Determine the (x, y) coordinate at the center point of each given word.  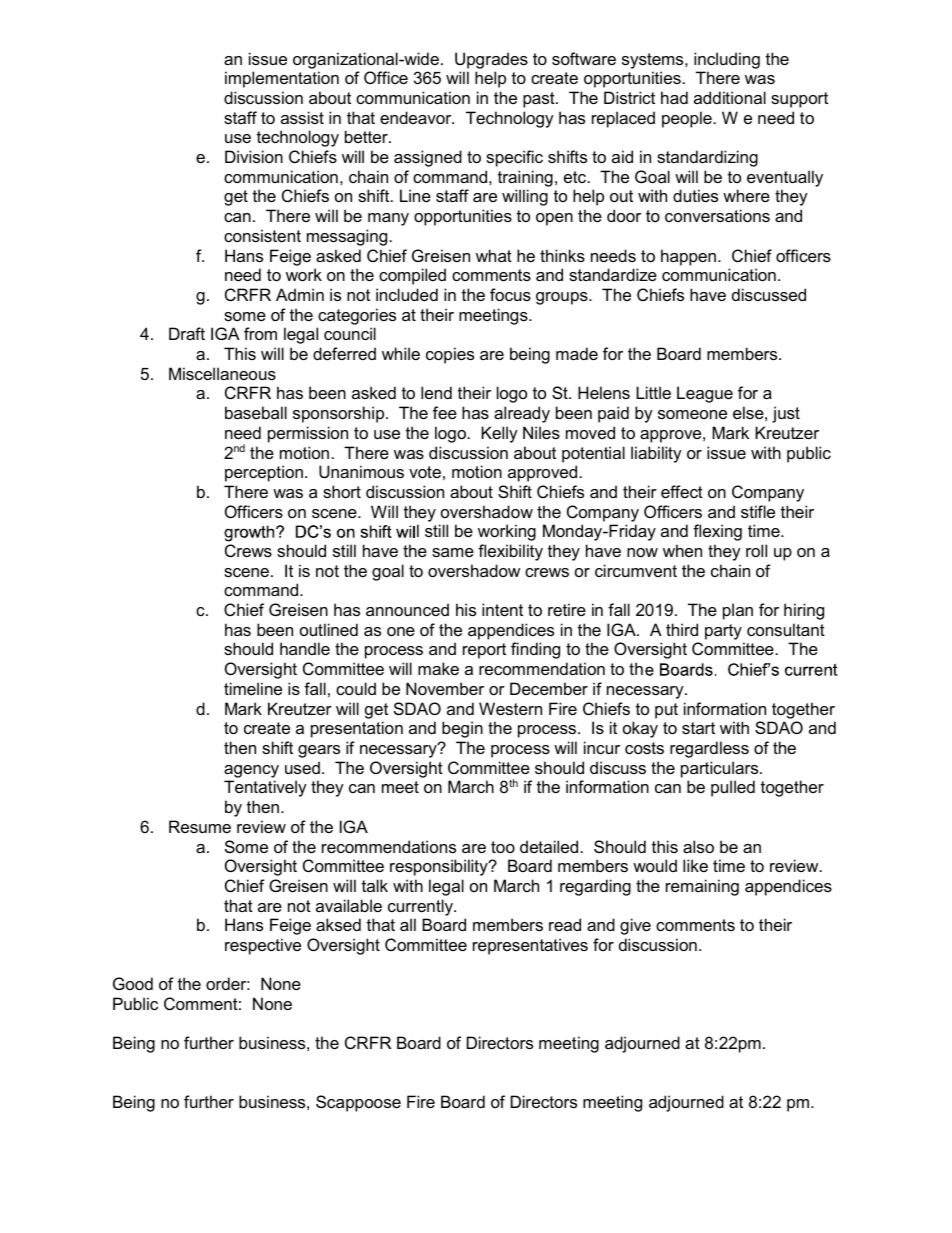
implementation (282, 79)
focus (510, 294)
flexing (717, 532)
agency (251, 771)
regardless (709, 749)
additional (730, 97)
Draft (187, 333)
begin (462, 729)
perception (264, 473)
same (453, 552)
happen (688, 257)
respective (263, 946)
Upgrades (491, 60)
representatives (530, 946)
